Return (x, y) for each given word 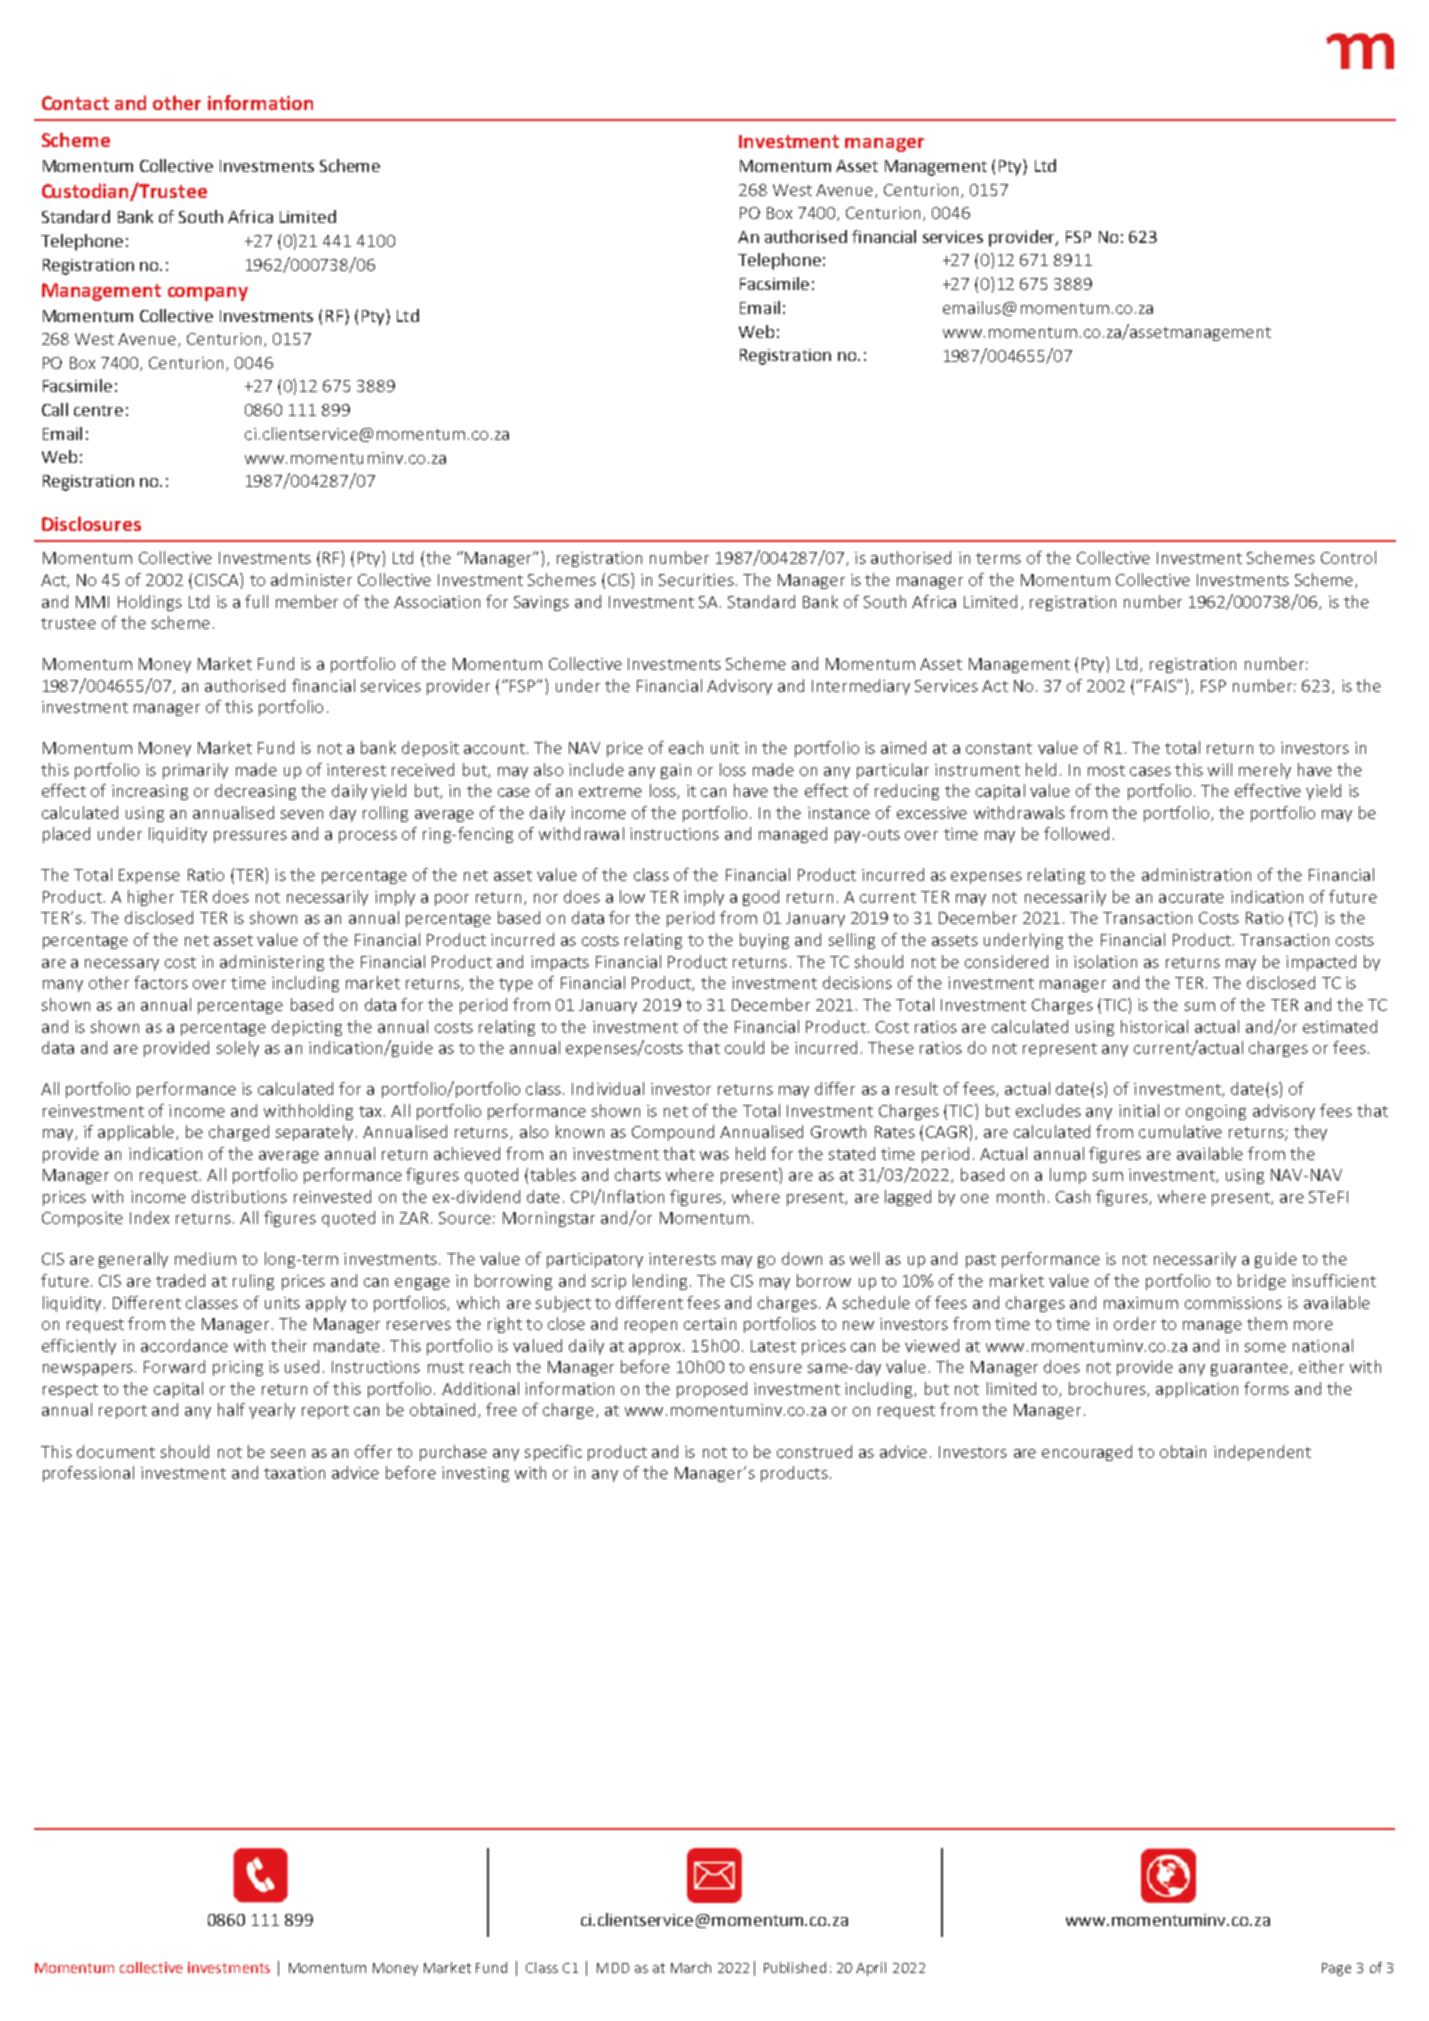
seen (288, 1453)
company (208, 294)
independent (1262, 1453)
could (744, 1047)
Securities (696, 580)
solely (238, 1049)
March (691, 1967)
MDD (613, 1968)
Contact (75, 103)
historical (1154, 1026)
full (256, 601)
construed (814, 1451)
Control (1348, 557)
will (1220, 769)
